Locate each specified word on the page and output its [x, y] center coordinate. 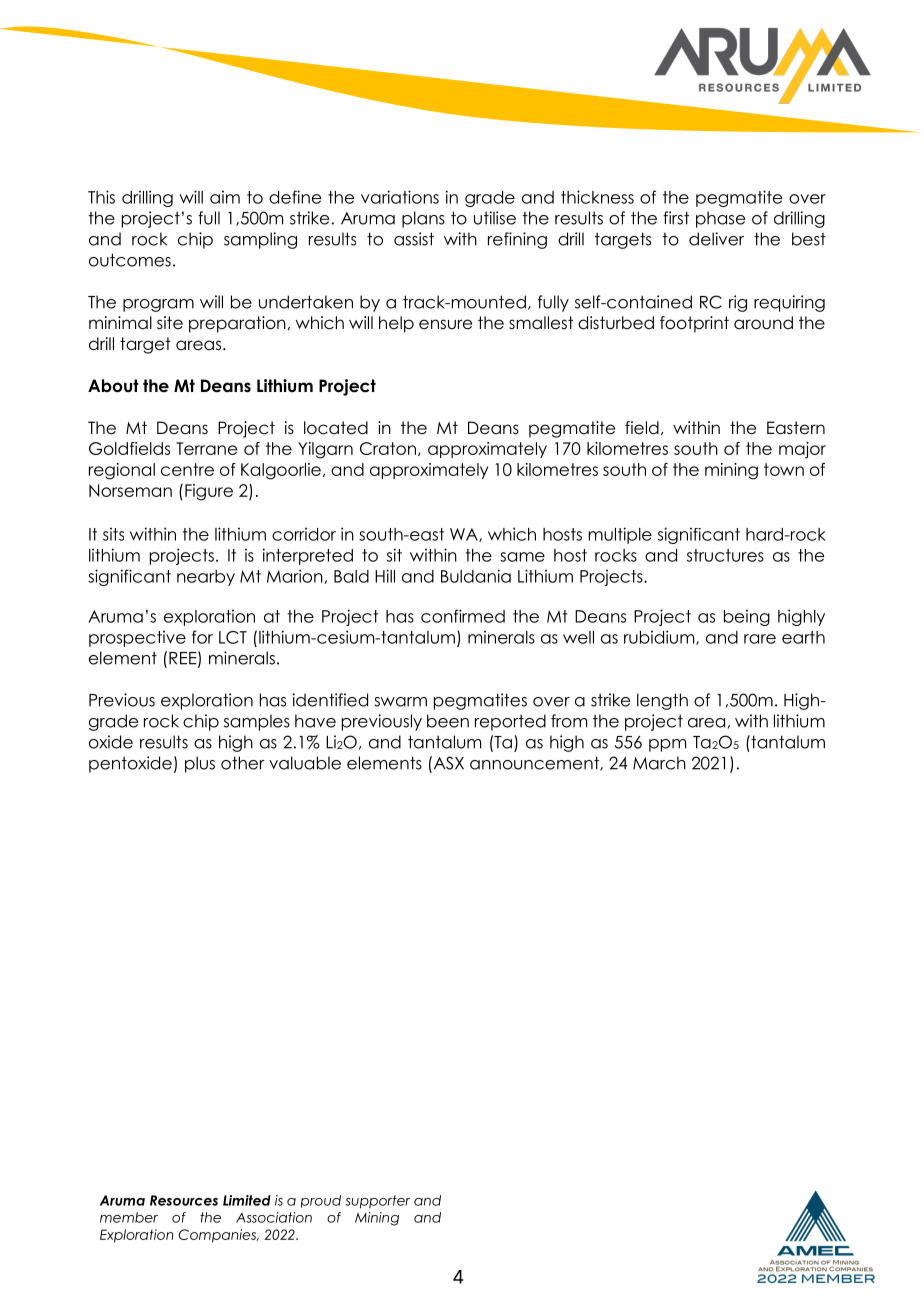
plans [423, 219]
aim [225, 197]
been [448, 721]
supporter [377, 1201]
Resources [184, 1200]
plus [200, 764]
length [662, 701]
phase [720, 219]
